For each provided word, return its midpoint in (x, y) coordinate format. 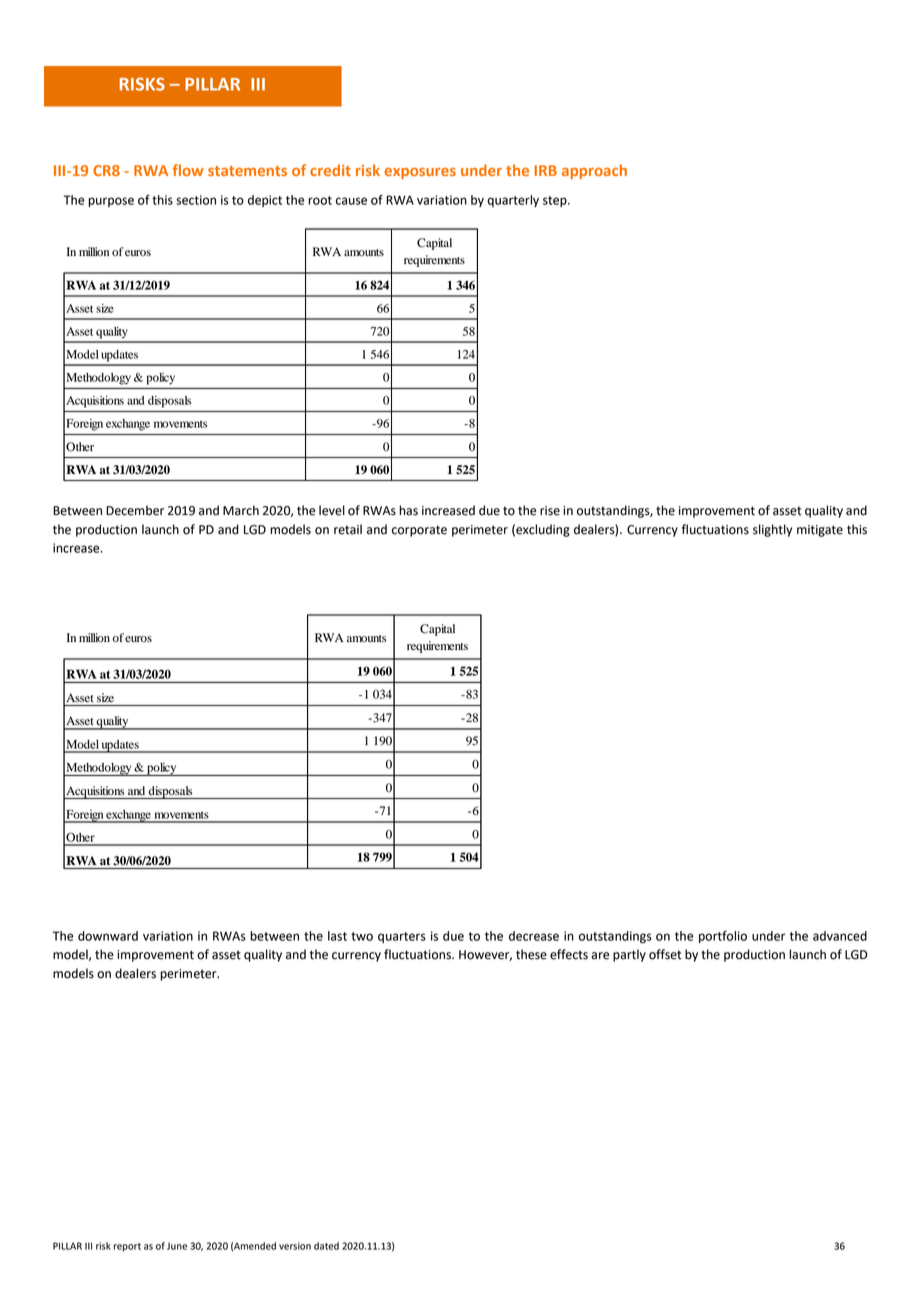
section (196, 200)
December (135, 510)
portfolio (723, 937)
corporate (419, 531)
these (531, 954)
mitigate (820, 531)
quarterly (513, 201)
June (177, 1246)
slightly (772, 530)
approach (594, 171)
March (241, 510)
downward (108, 936)
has (408, 510)
